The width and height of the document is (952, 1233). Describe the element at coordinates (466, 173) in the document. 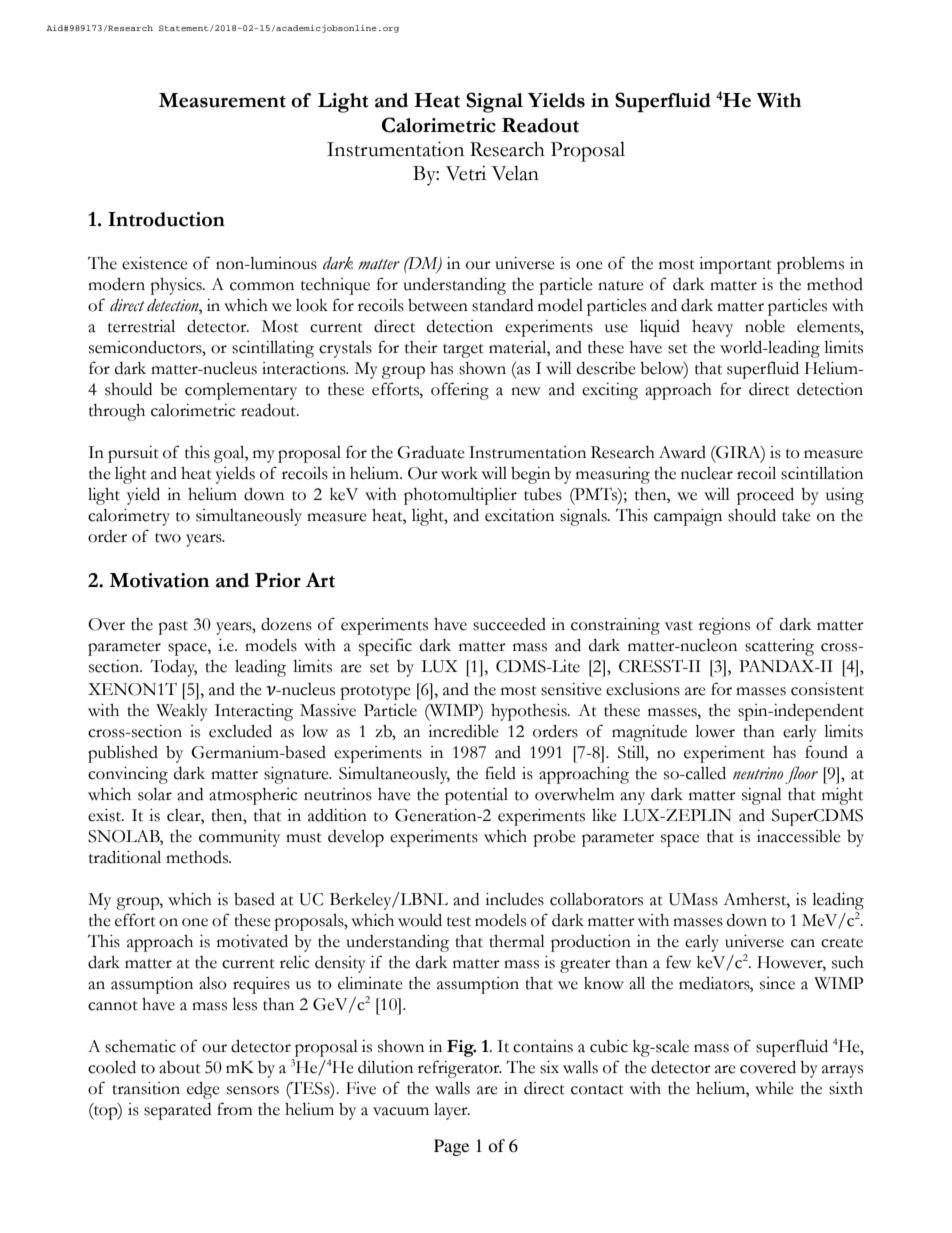

I see `Vetri` at that location.
